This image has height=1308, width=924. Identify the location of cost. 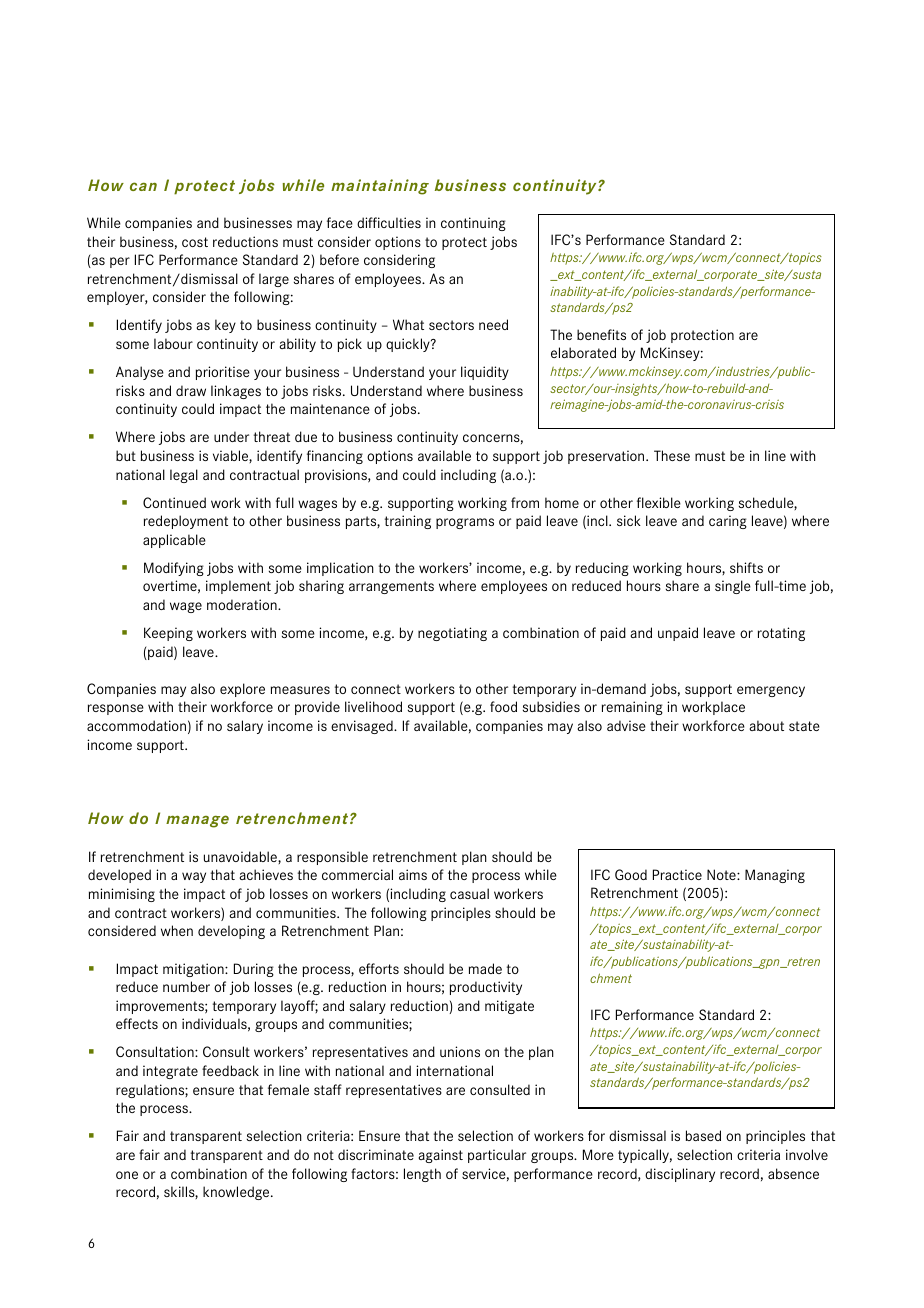
(195, 242).
